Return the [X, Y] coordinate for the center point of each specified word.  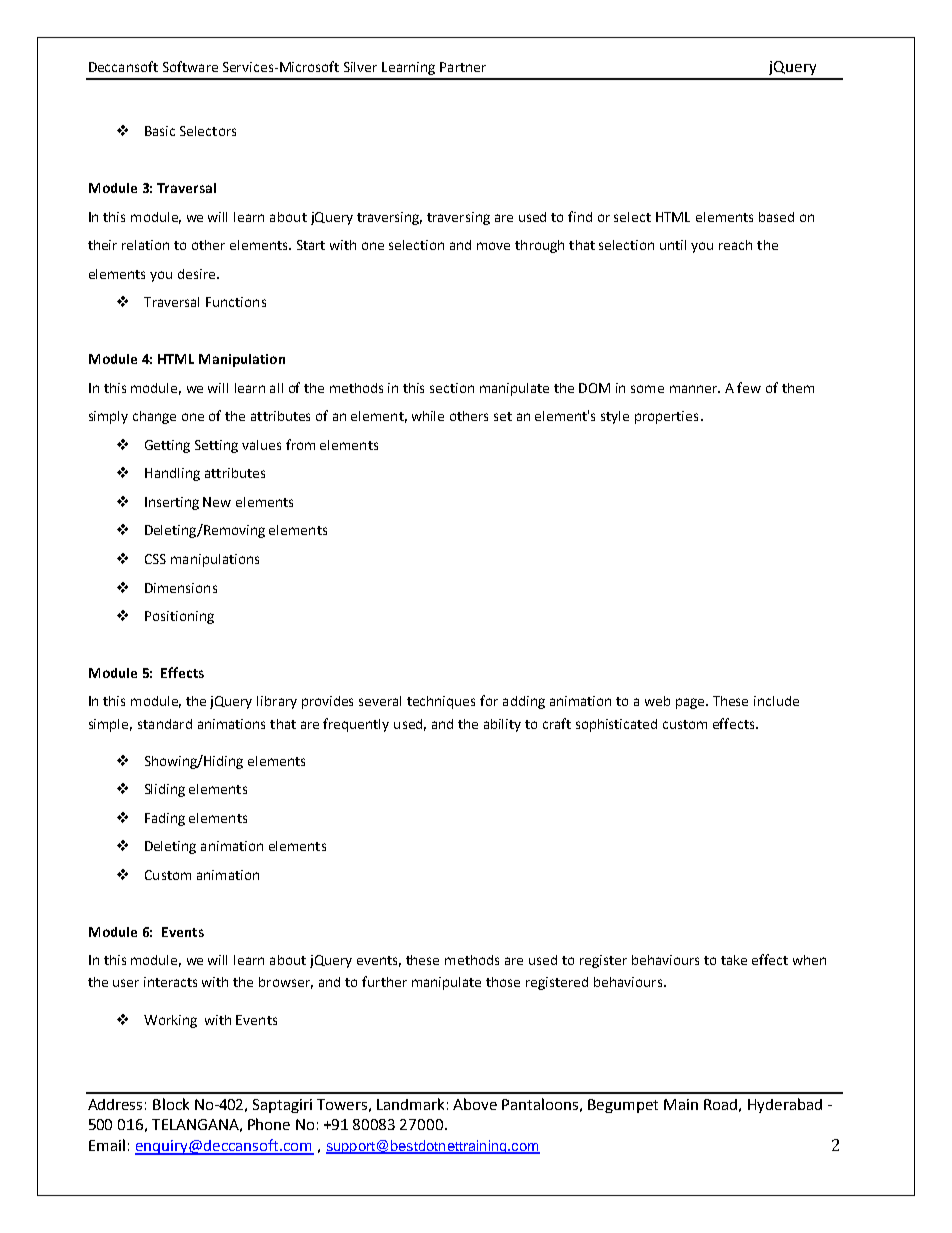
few [749, 387]
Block [171, 1104]
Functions [236, 302]
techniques [441, 702]
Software [190, 66]
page [691, 703]
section [452, 388]
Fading [165, 819]
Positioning [179, 617]
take [734, 960]
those [503, 982]
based [776, 217]
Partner [463, 67]
